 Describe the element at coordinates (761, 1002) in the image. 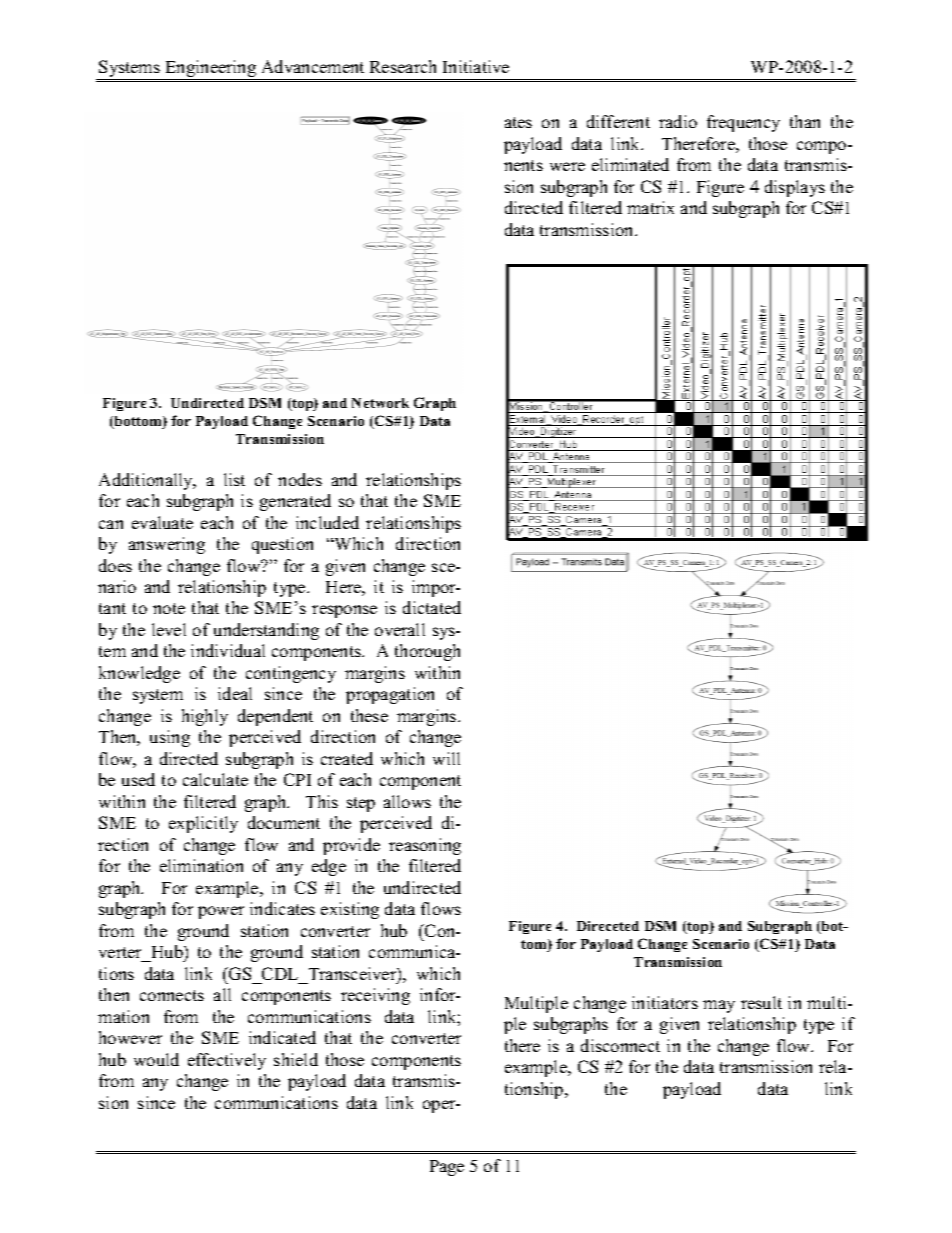

I see `result` at that location.
